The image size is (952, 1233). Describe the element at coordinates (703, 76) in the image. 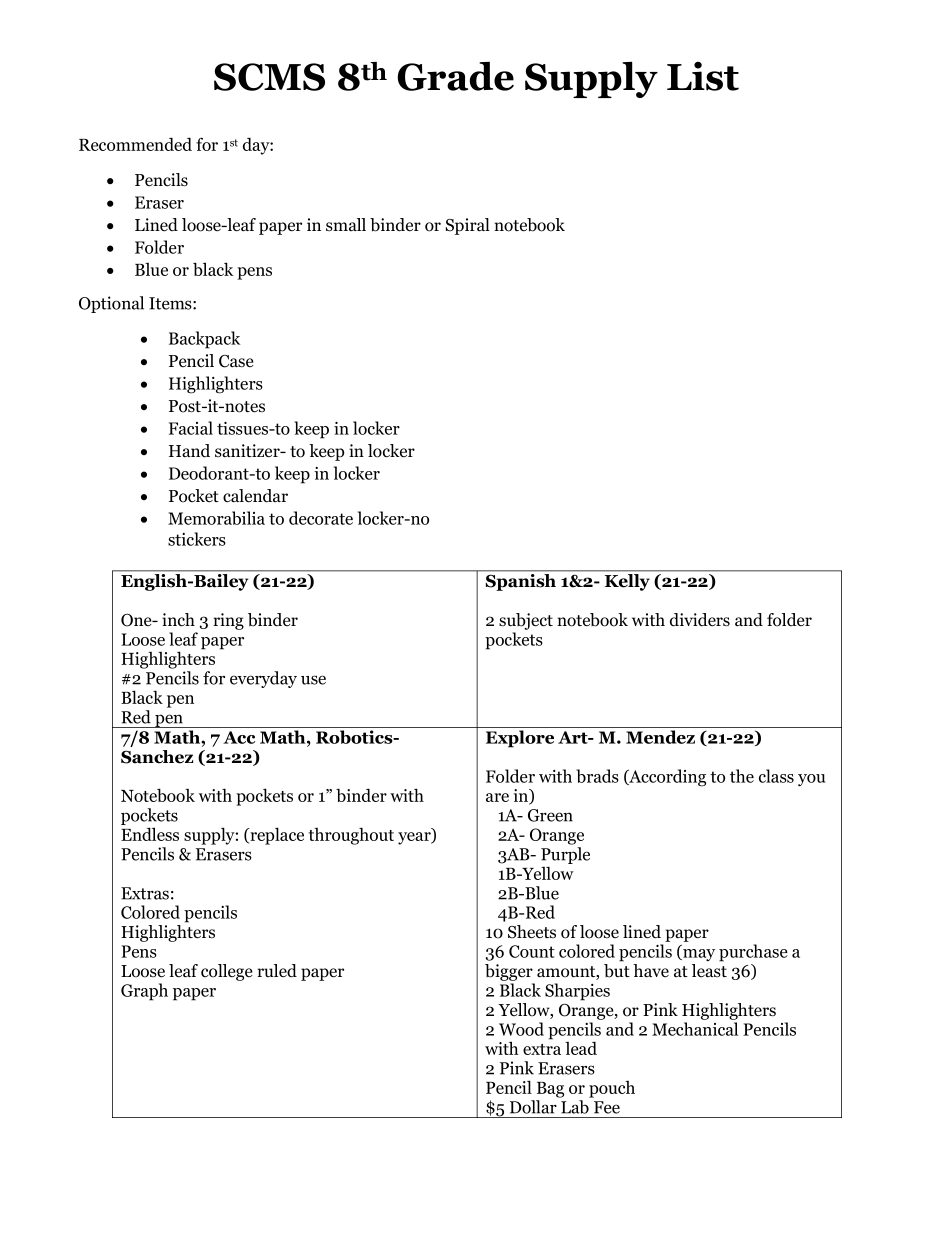

I see `List` at that location.
